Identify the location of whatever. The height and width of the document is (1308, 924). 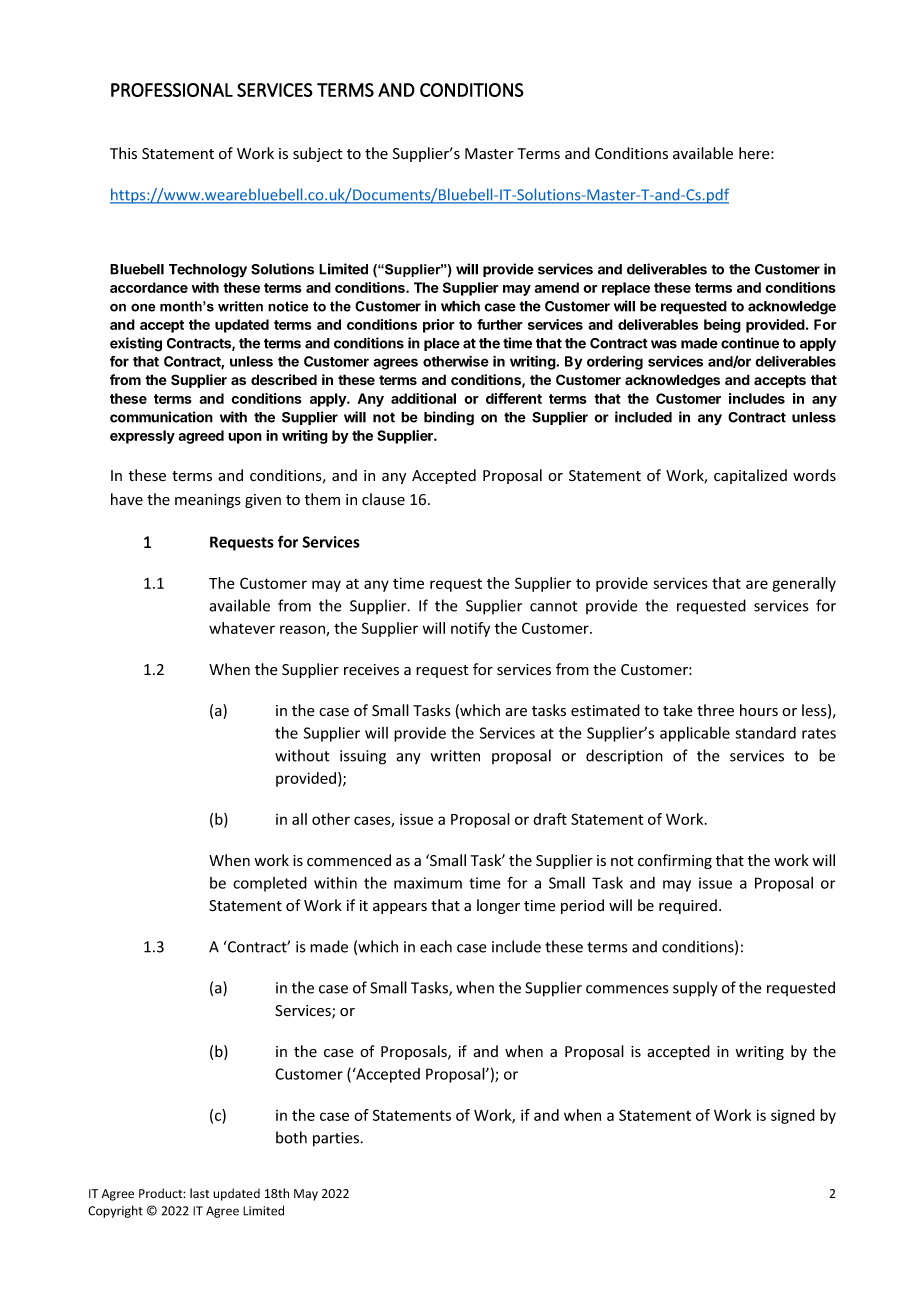
(242, 628).
